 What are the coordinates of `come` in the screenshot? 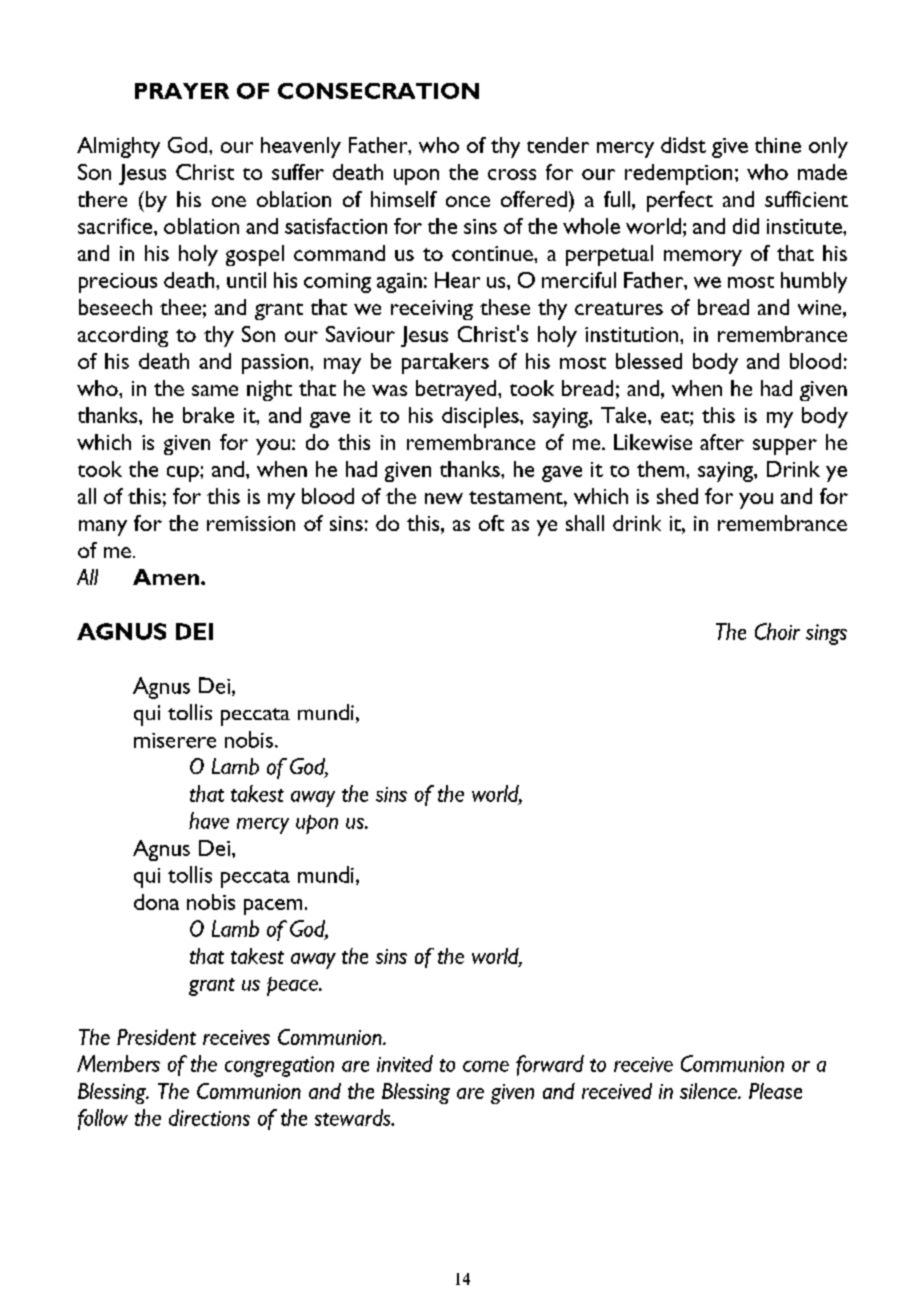 It's located at (486, 1066).
